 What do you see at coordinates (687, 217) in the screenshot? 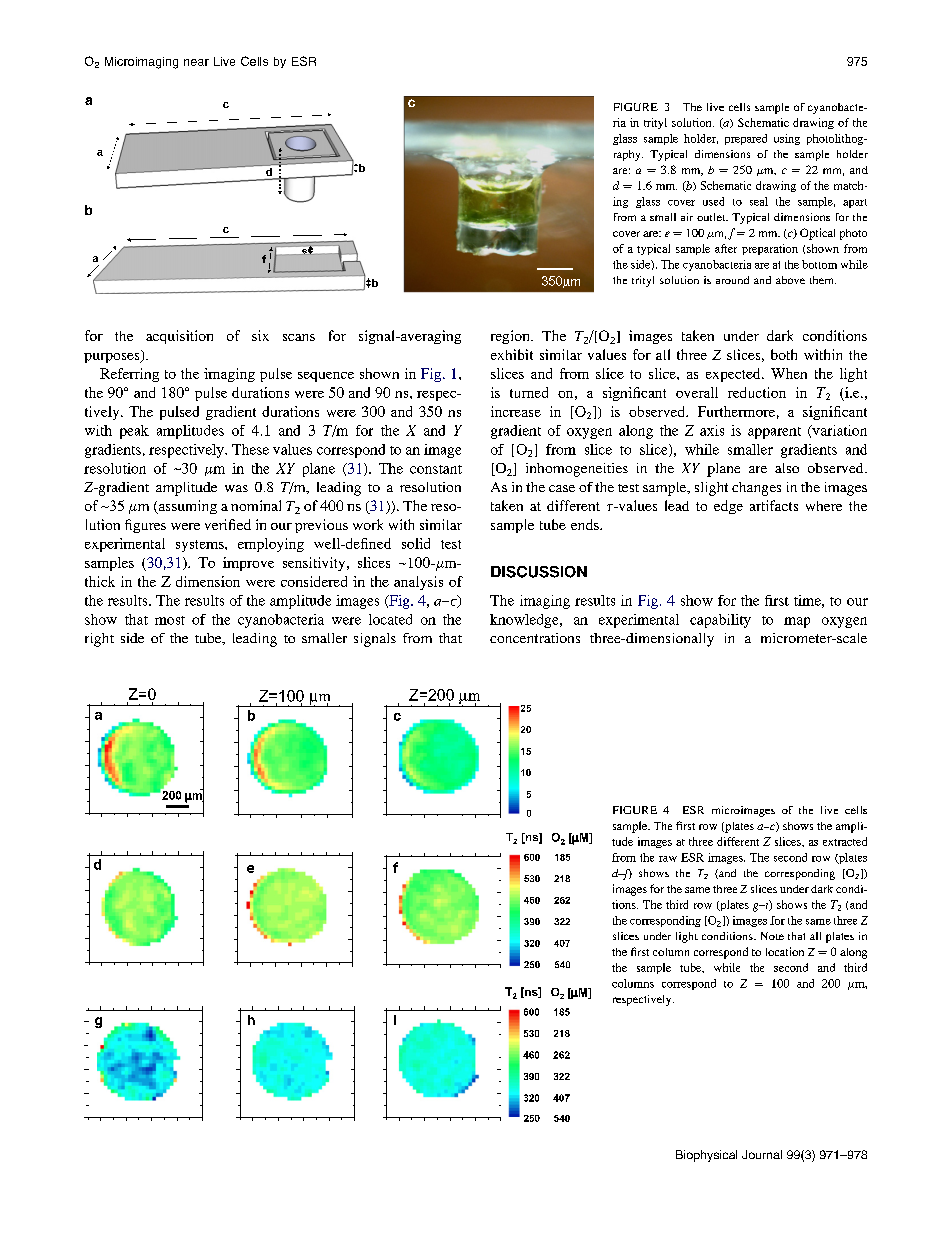
I see `air` at bounding box center [687, 217].
